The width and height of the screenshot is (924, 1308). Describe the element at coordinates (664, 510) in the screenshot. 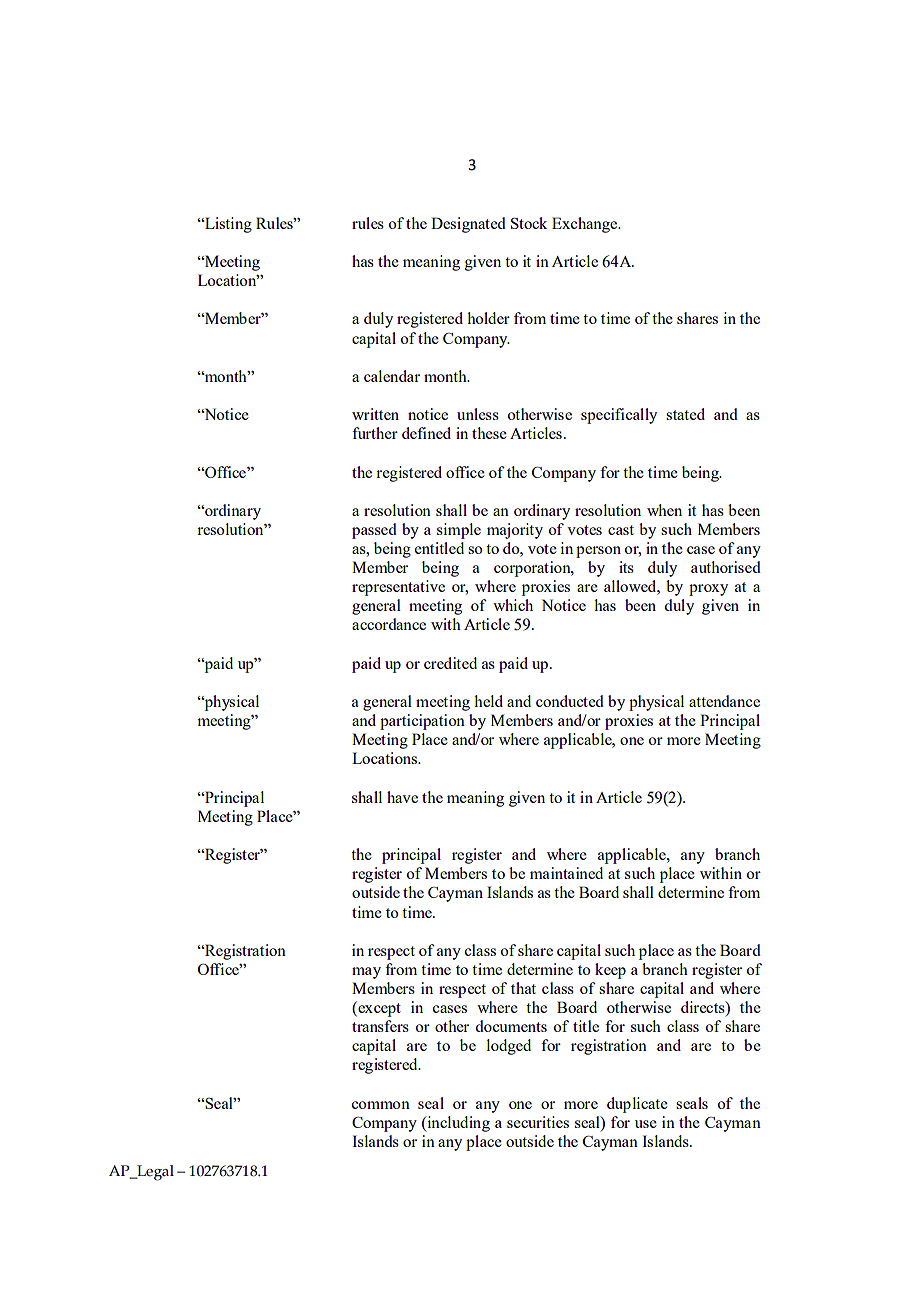

I see `when` at that location.
